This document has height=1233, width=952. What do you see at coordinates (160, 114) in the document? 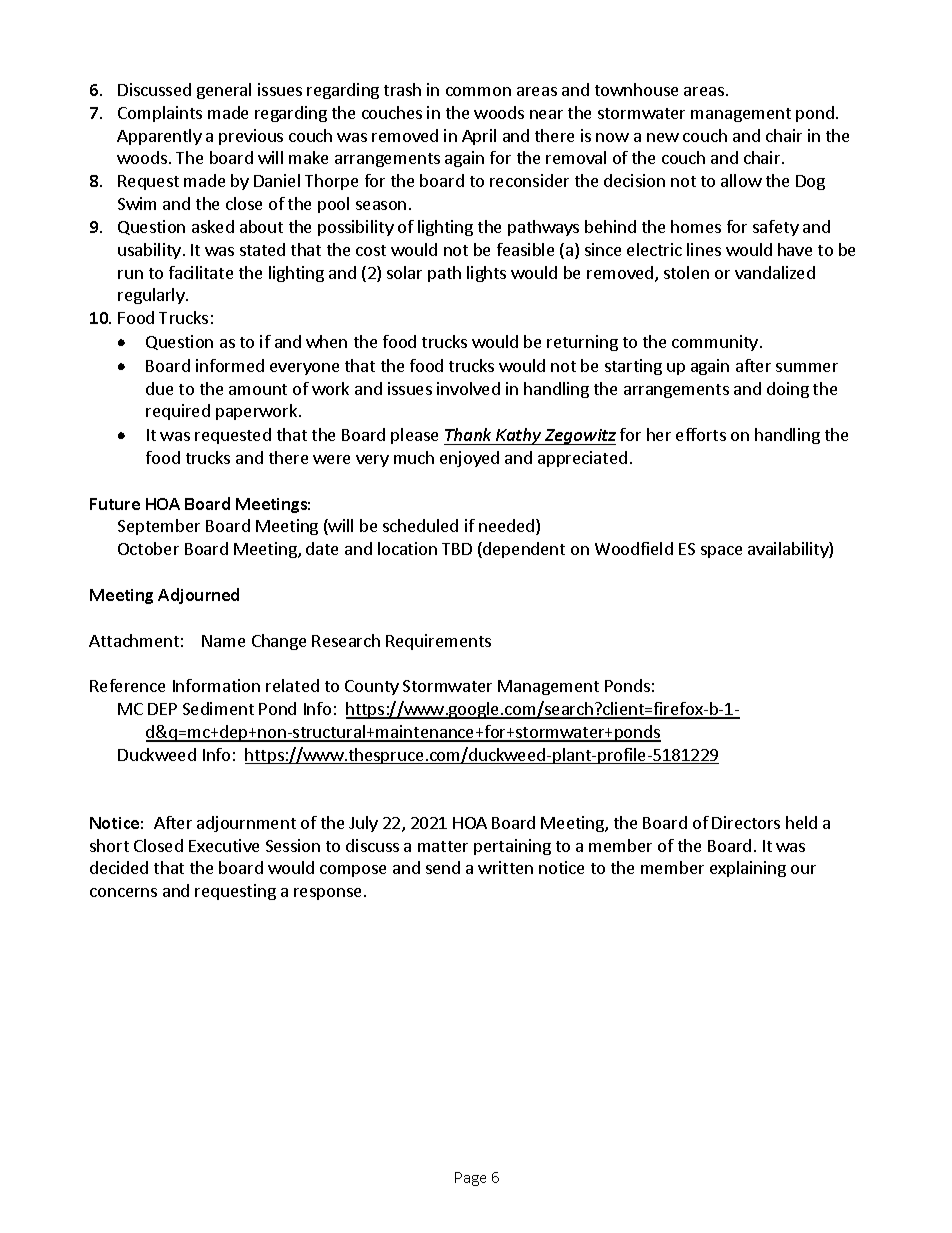
I see `Complaints` at bounding box center [160, 114].
